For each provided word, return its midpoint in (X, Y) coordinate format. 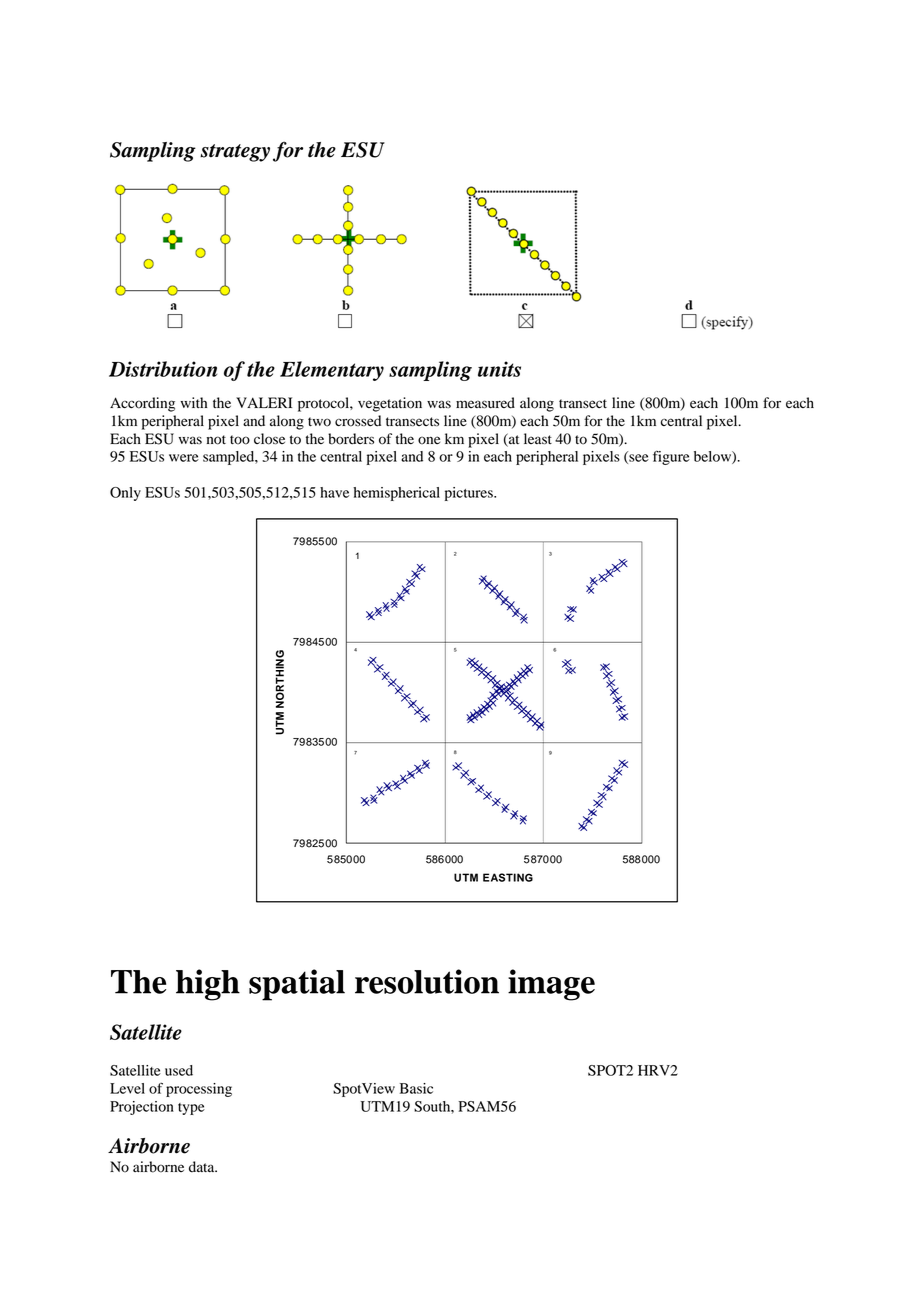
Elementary (332, 371)
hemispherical (396, 494)
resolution (427, 981)
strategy (235, 153)
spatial (297, 985)
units (499, 369)
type (191, 1109)
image (551, 985)
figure (671, 457)
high (208, 985)
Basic (416, 1088)
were (184, 458)
